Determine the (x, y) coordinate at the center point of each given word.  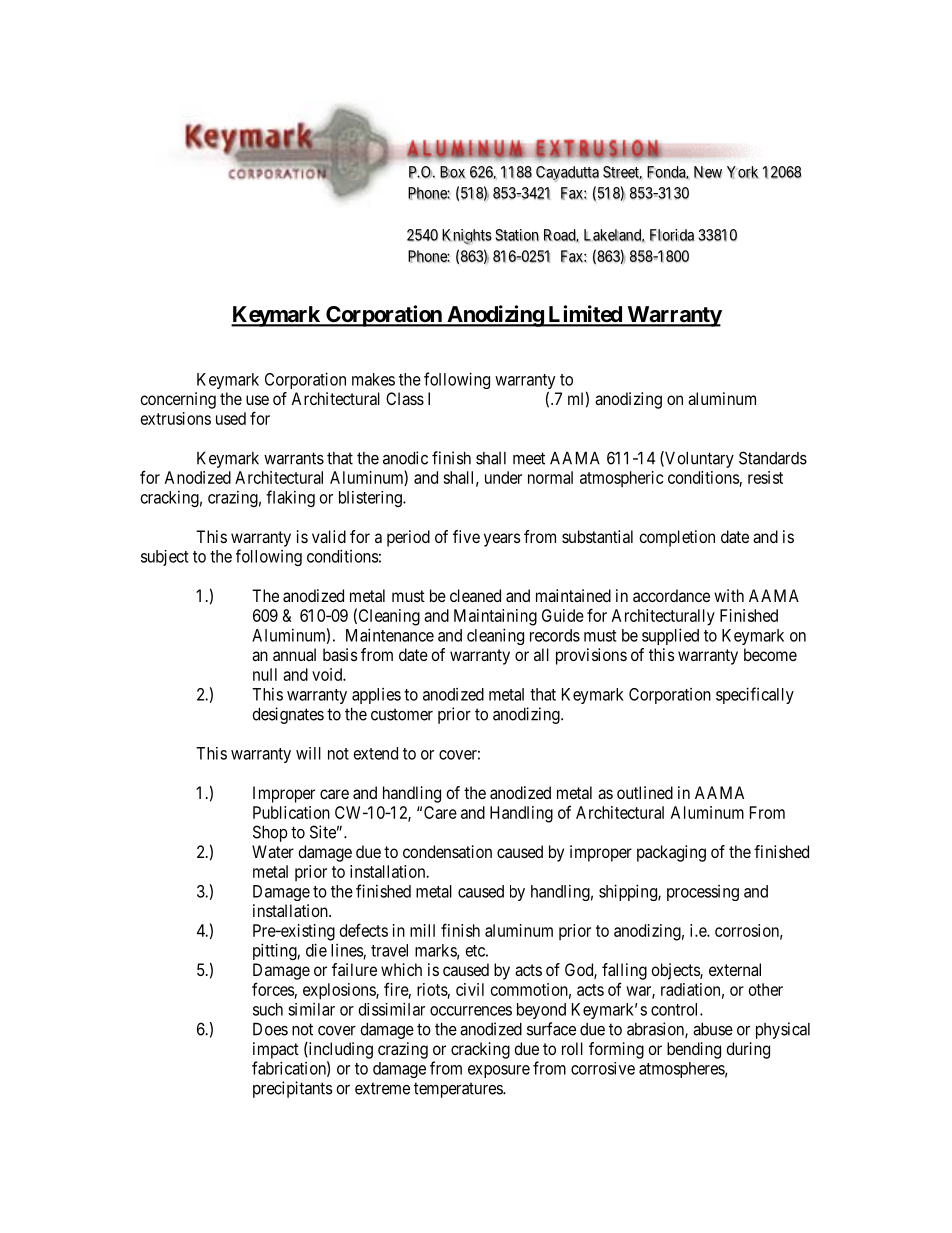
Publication (291, 812)
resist (765, 477)
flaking (290, 498)
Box (452, 172)
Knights (467, 237)
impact (276, 1050)
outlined (645, 792)
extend (376, 753)
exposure (499, 1071)
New (708, 172)
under (503, 477)
